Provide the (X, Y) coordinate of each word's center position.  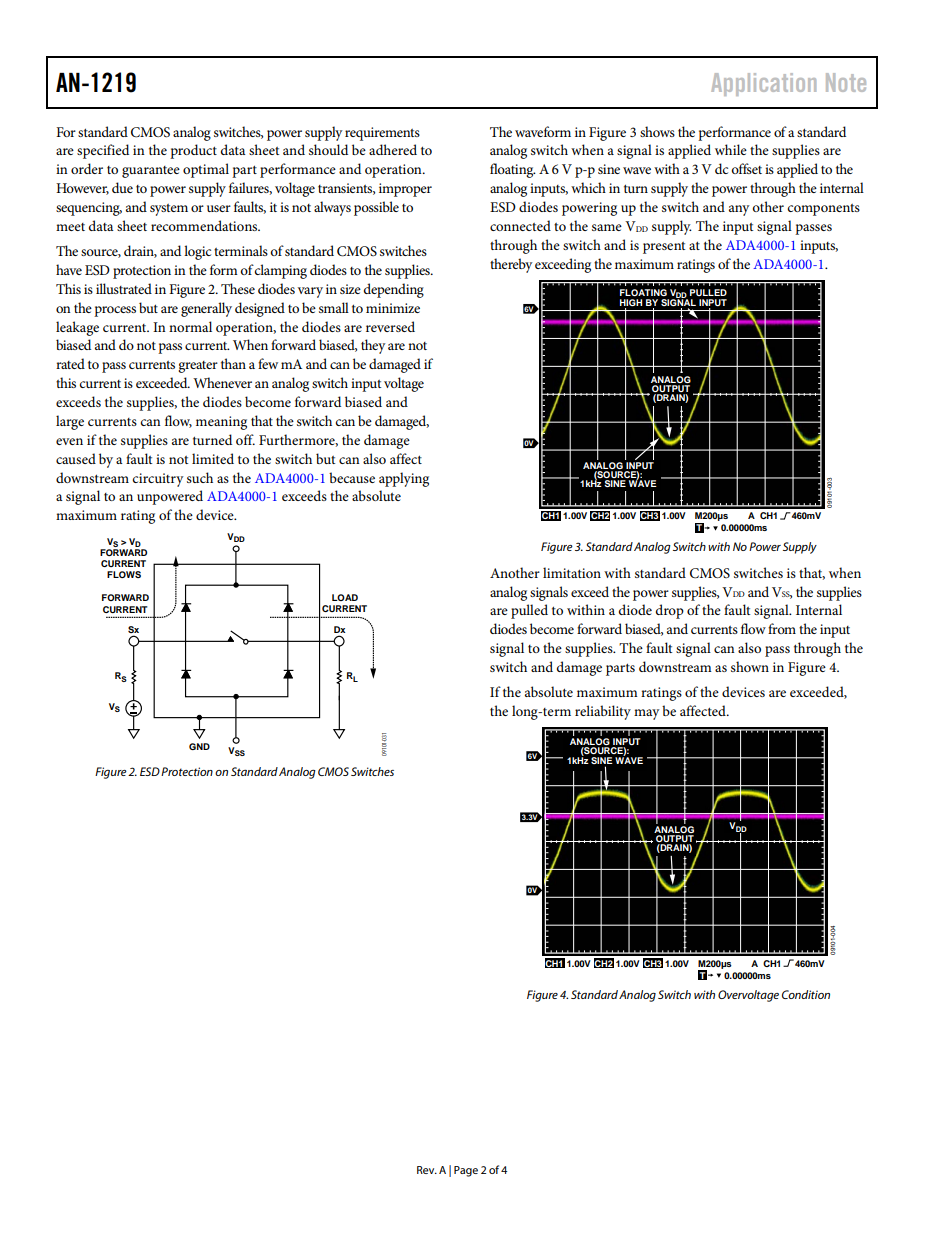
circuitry (157, 480)
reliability (603, 712)
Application (763, 84)
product (193, 151)
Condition (806, 994)
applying (404, 479)
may (646, 714)
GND (199, 746)
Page (466, 1171)
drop (670, 611)
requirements (382, 134)
